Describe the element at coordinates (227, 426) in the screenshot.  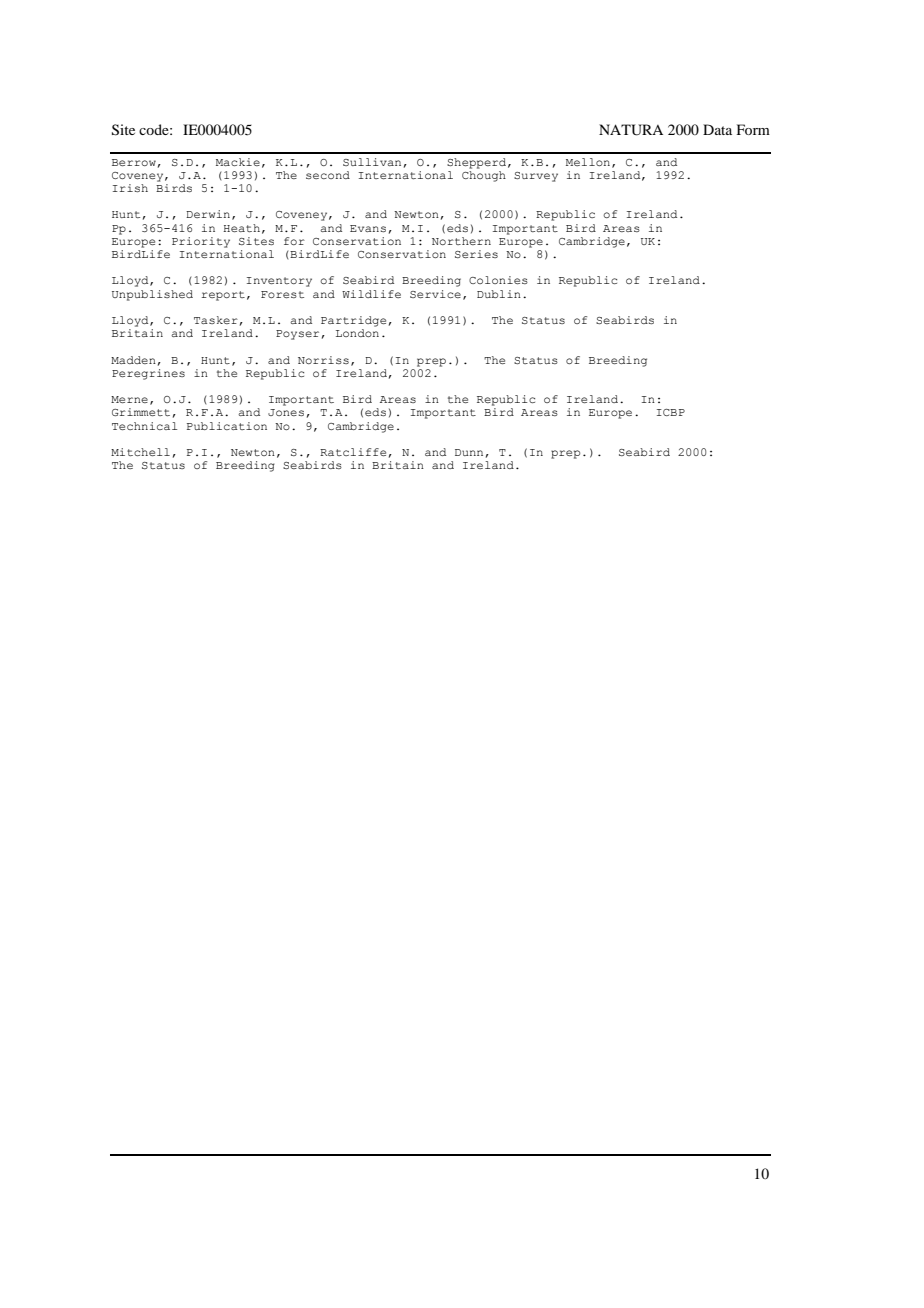
I see `Publication` at that location.
